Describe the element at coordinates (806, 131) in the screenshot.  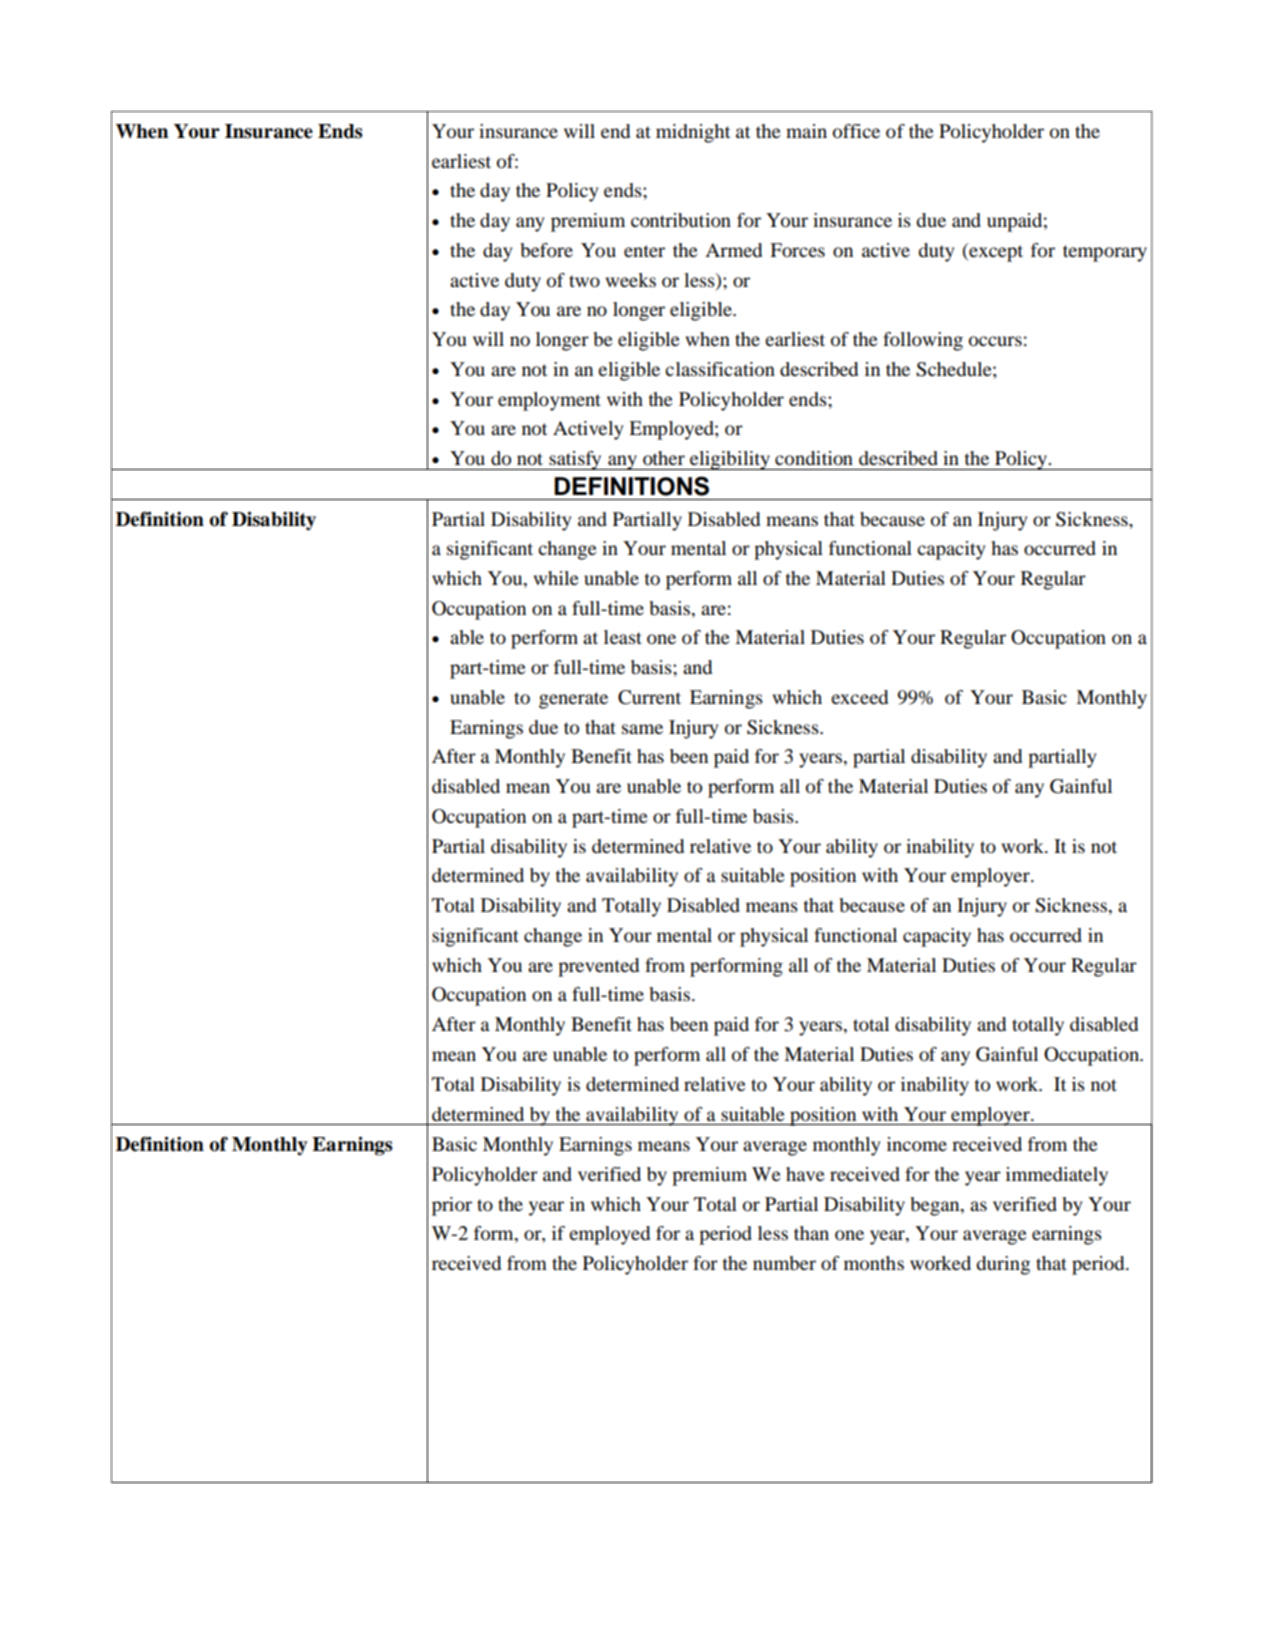
I see `main` at that location.
